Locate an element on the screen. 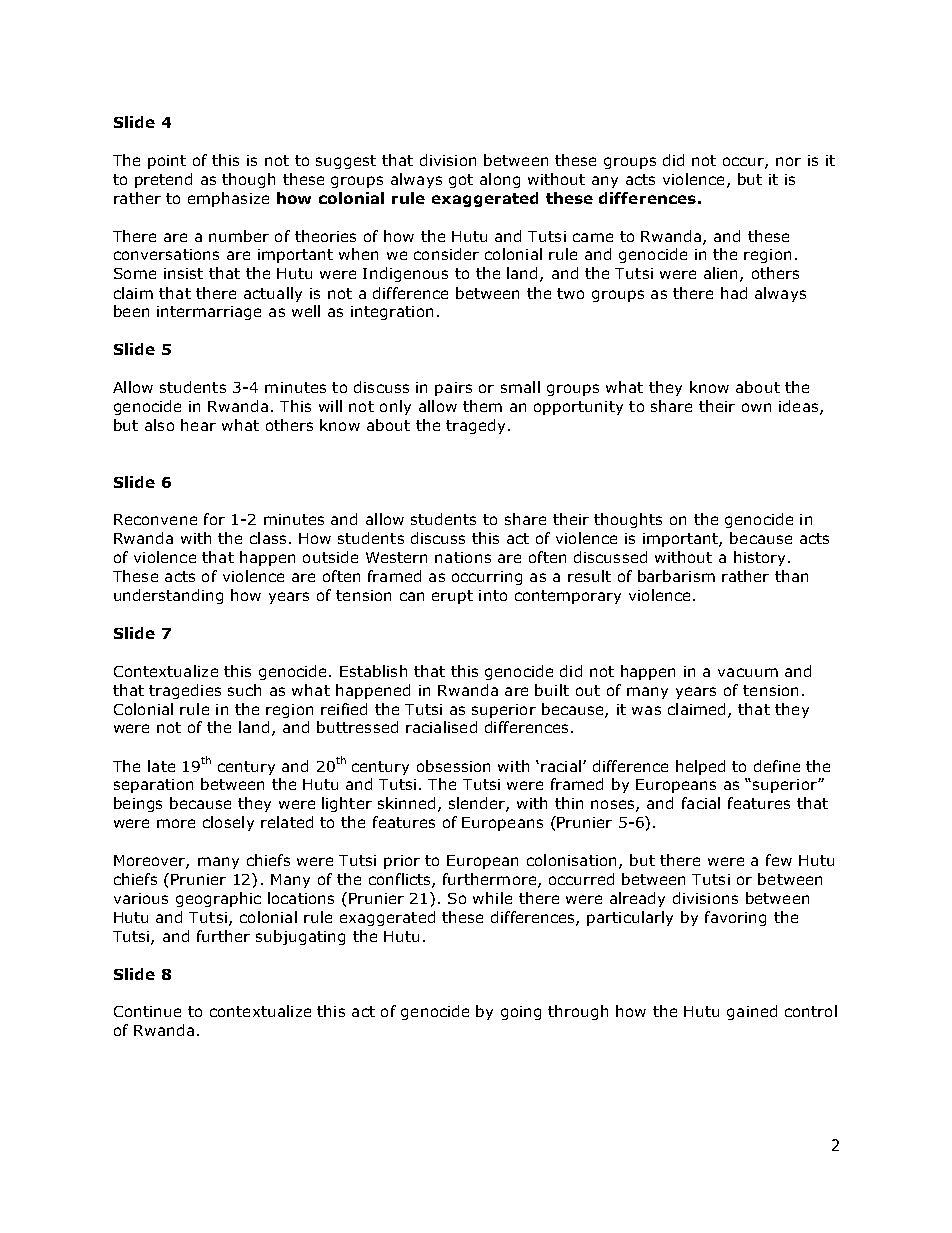 The image size is (952, 1233). own is located at coordinates (756, 407).
